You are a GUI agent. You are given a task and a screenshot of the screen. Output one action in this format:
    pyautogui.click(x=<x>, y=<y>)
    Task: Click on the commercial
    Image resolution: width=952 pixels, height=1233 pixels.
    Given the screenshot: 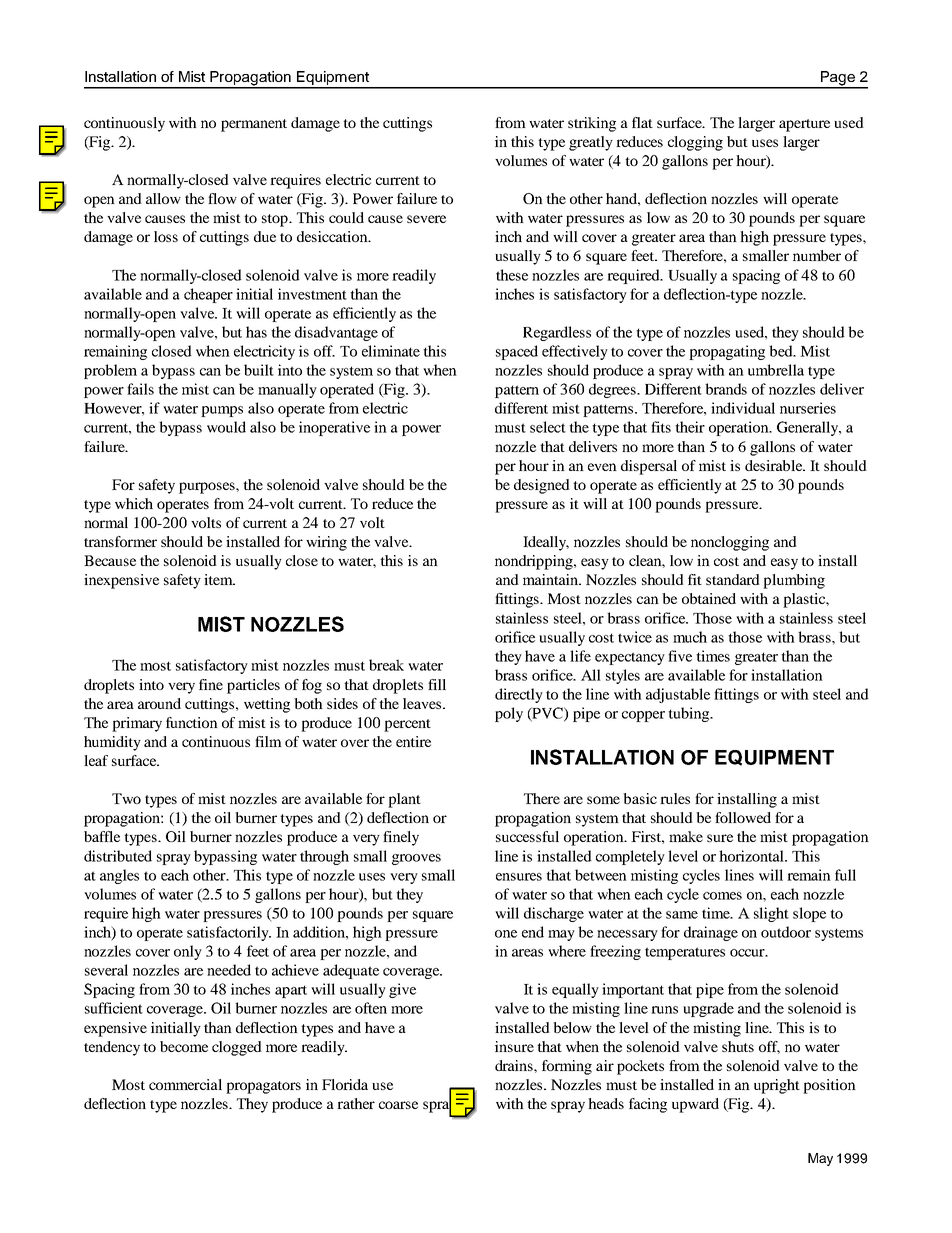 What is the action you would take?
    pyautogui.click(x=185, y=1084)
